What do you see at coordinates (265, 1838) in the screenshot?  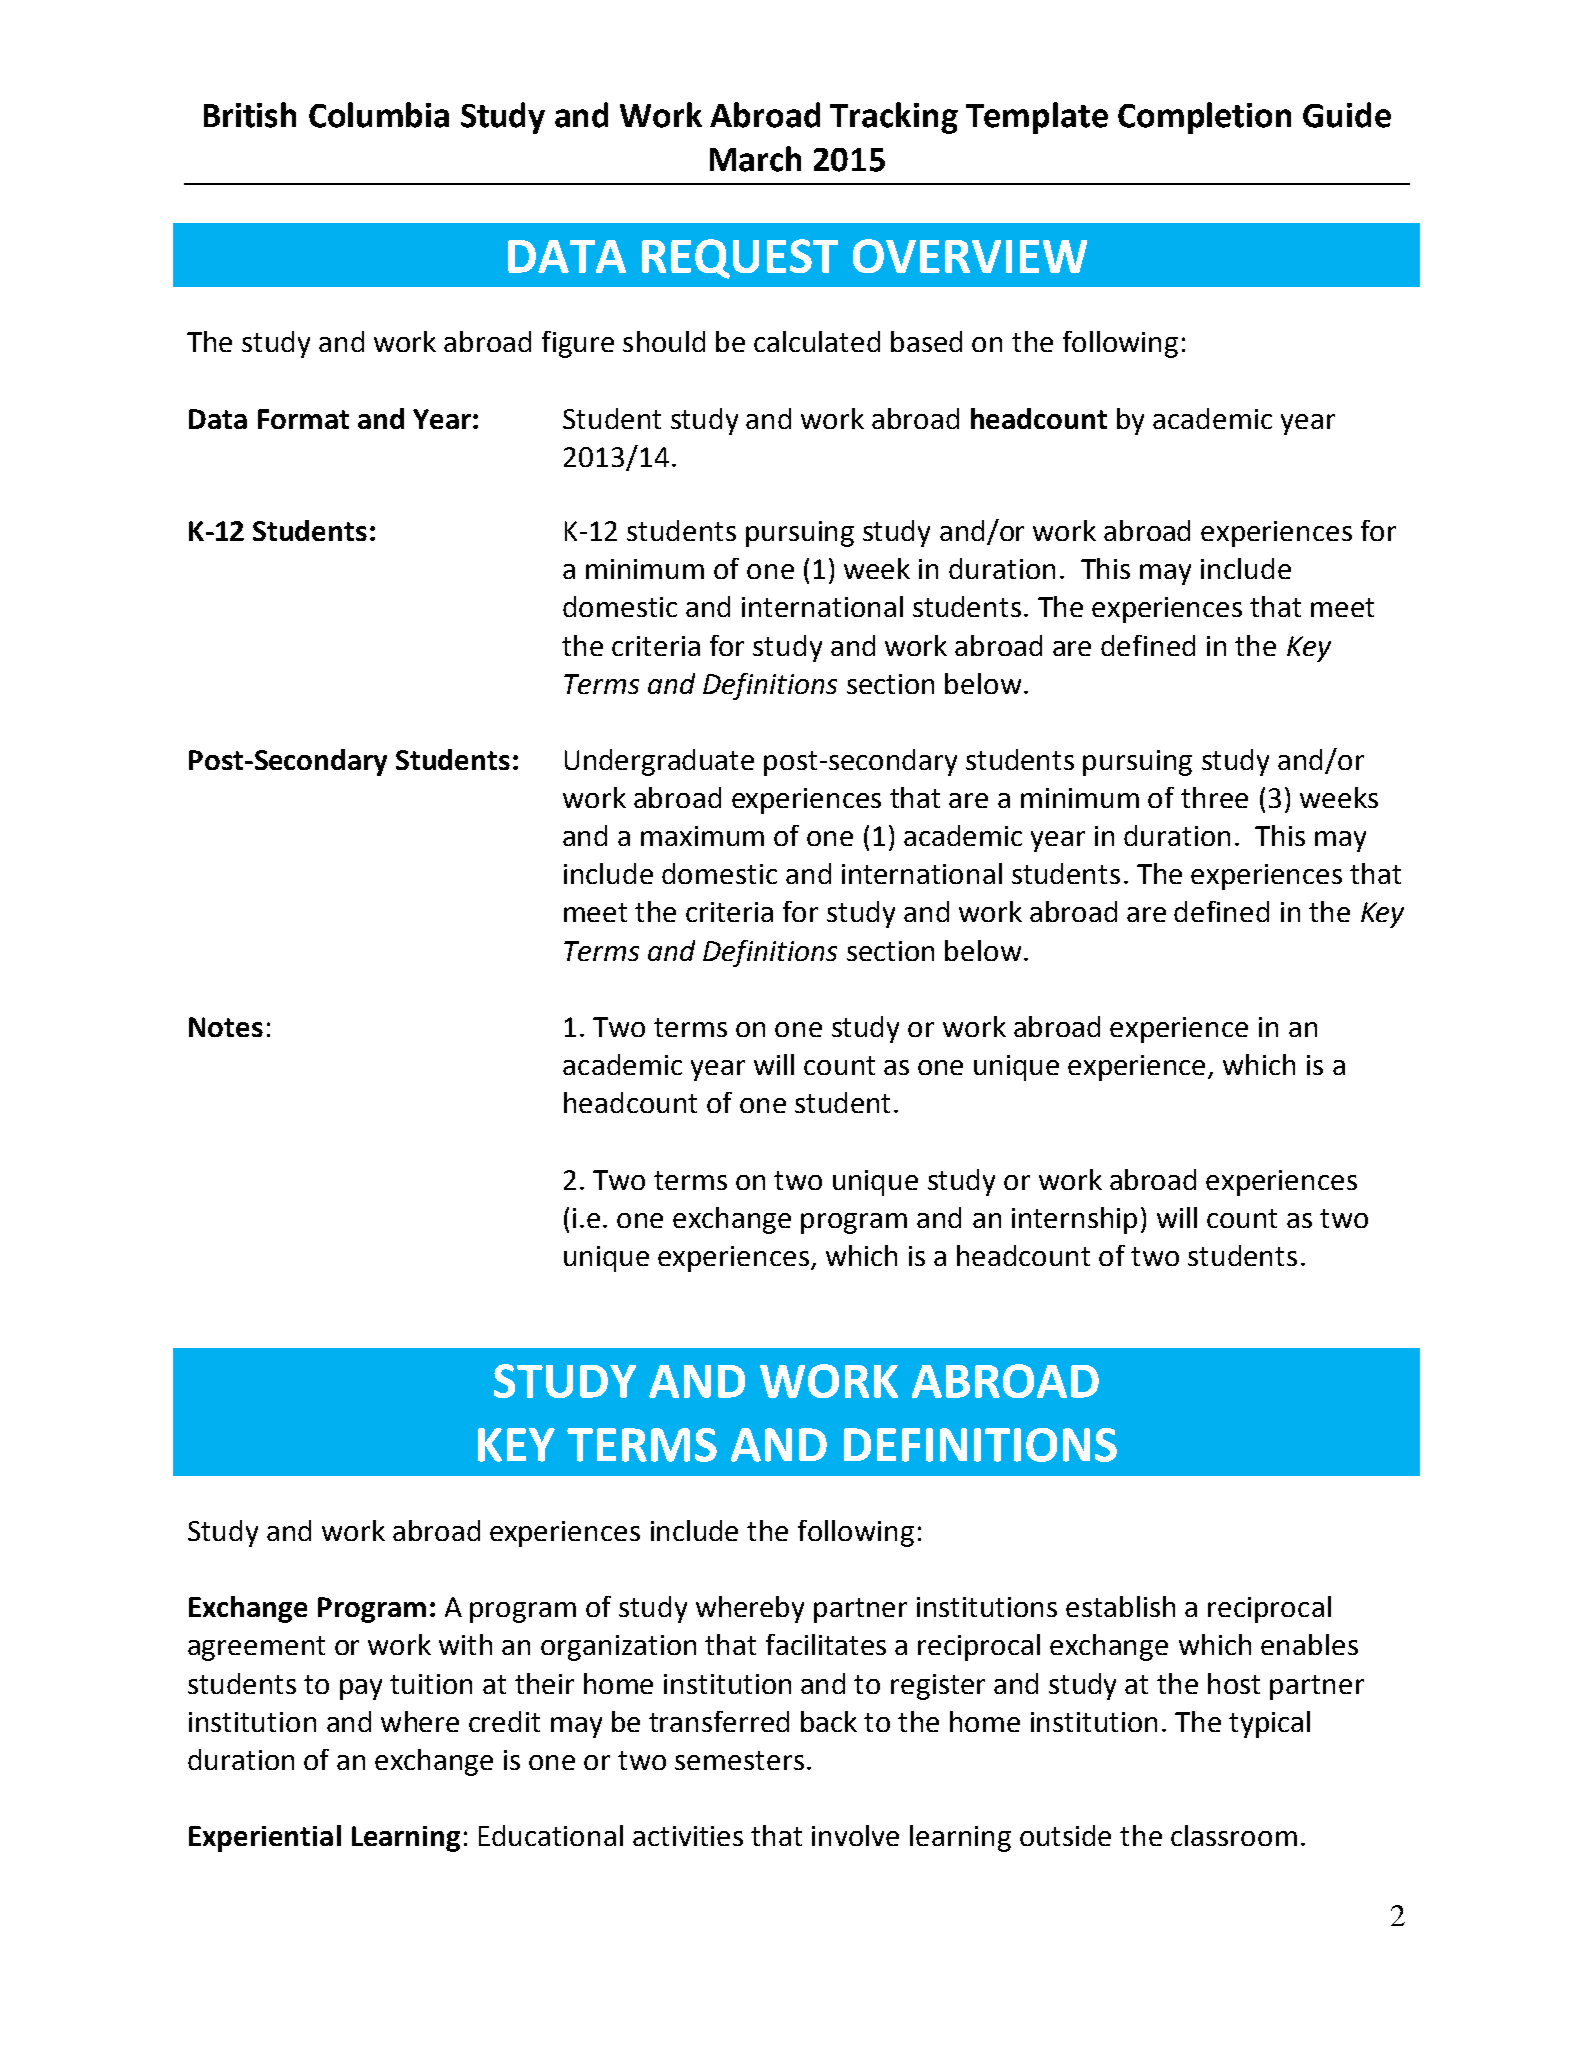 I see `Experiential` at bounding box center [265, 1838].
